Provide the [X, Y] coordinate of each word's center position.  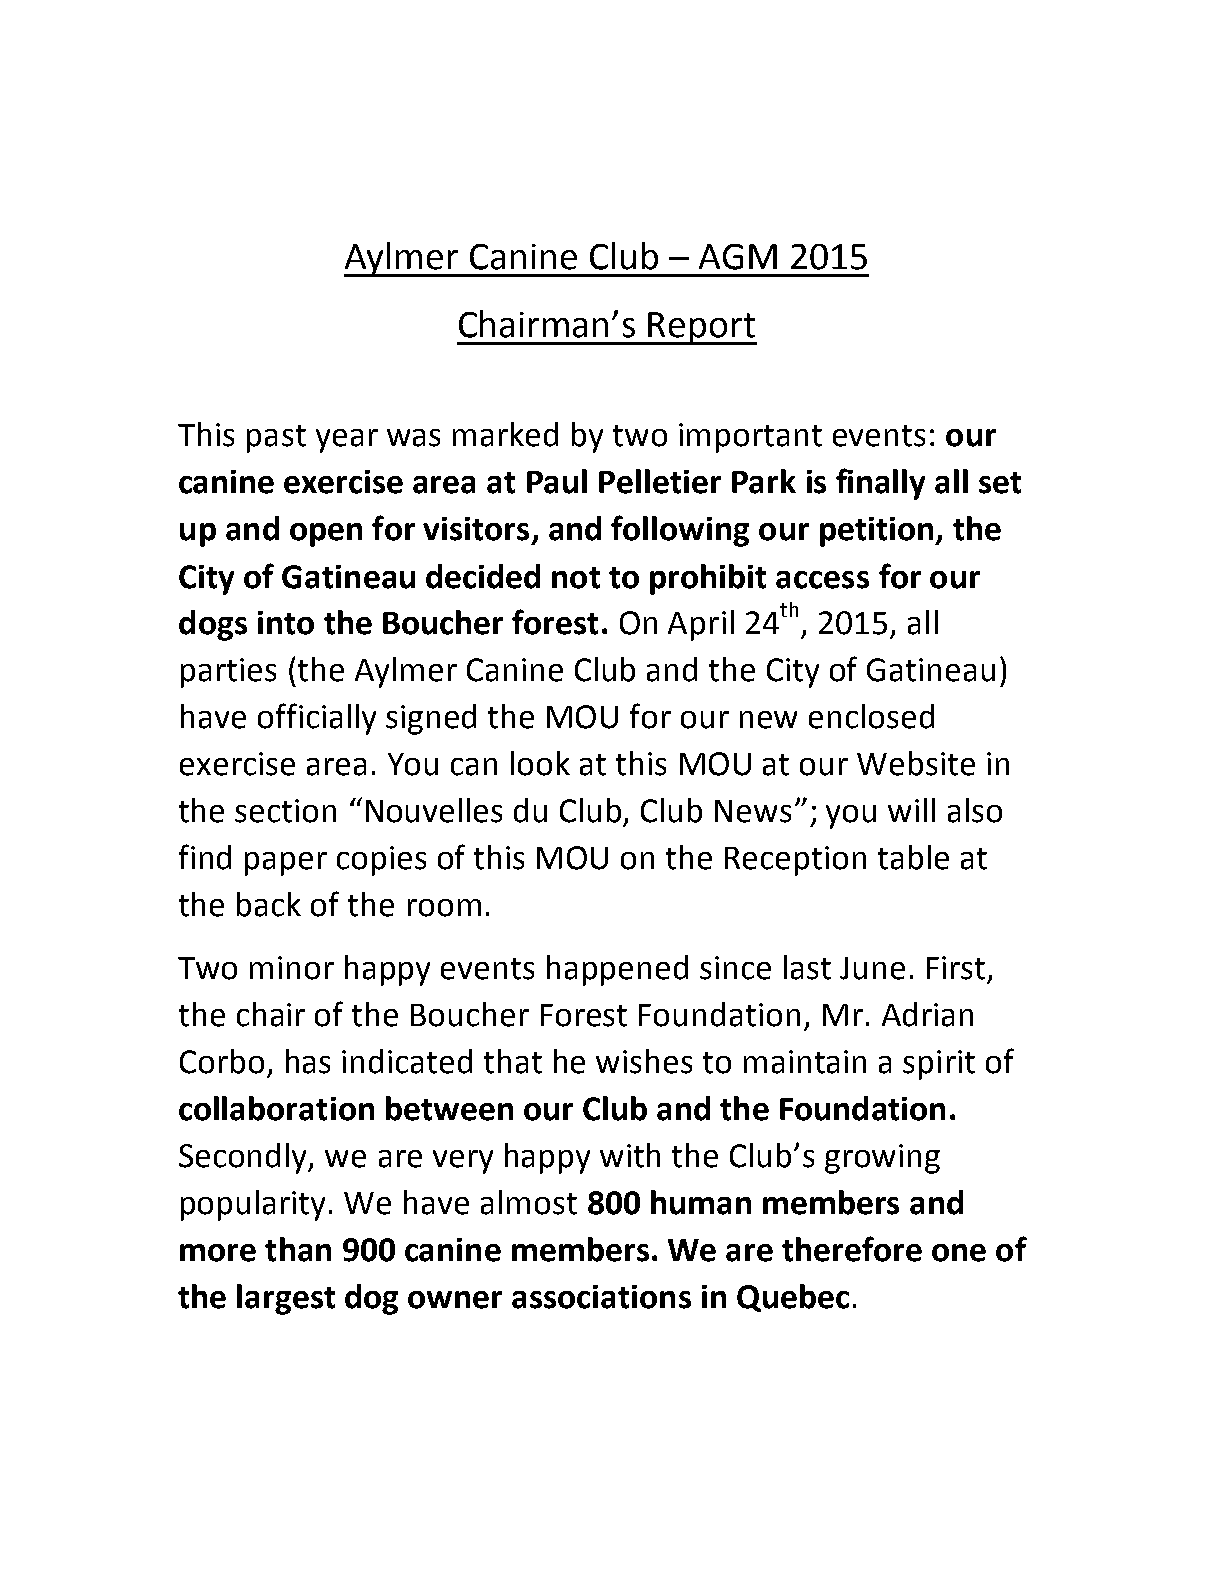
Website [916, 763]
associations [601, 1297]
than [298, 1249]
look [540, 763]
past [276, 439]
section [285, 811]
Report [702, 328]
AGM [738, 257]
